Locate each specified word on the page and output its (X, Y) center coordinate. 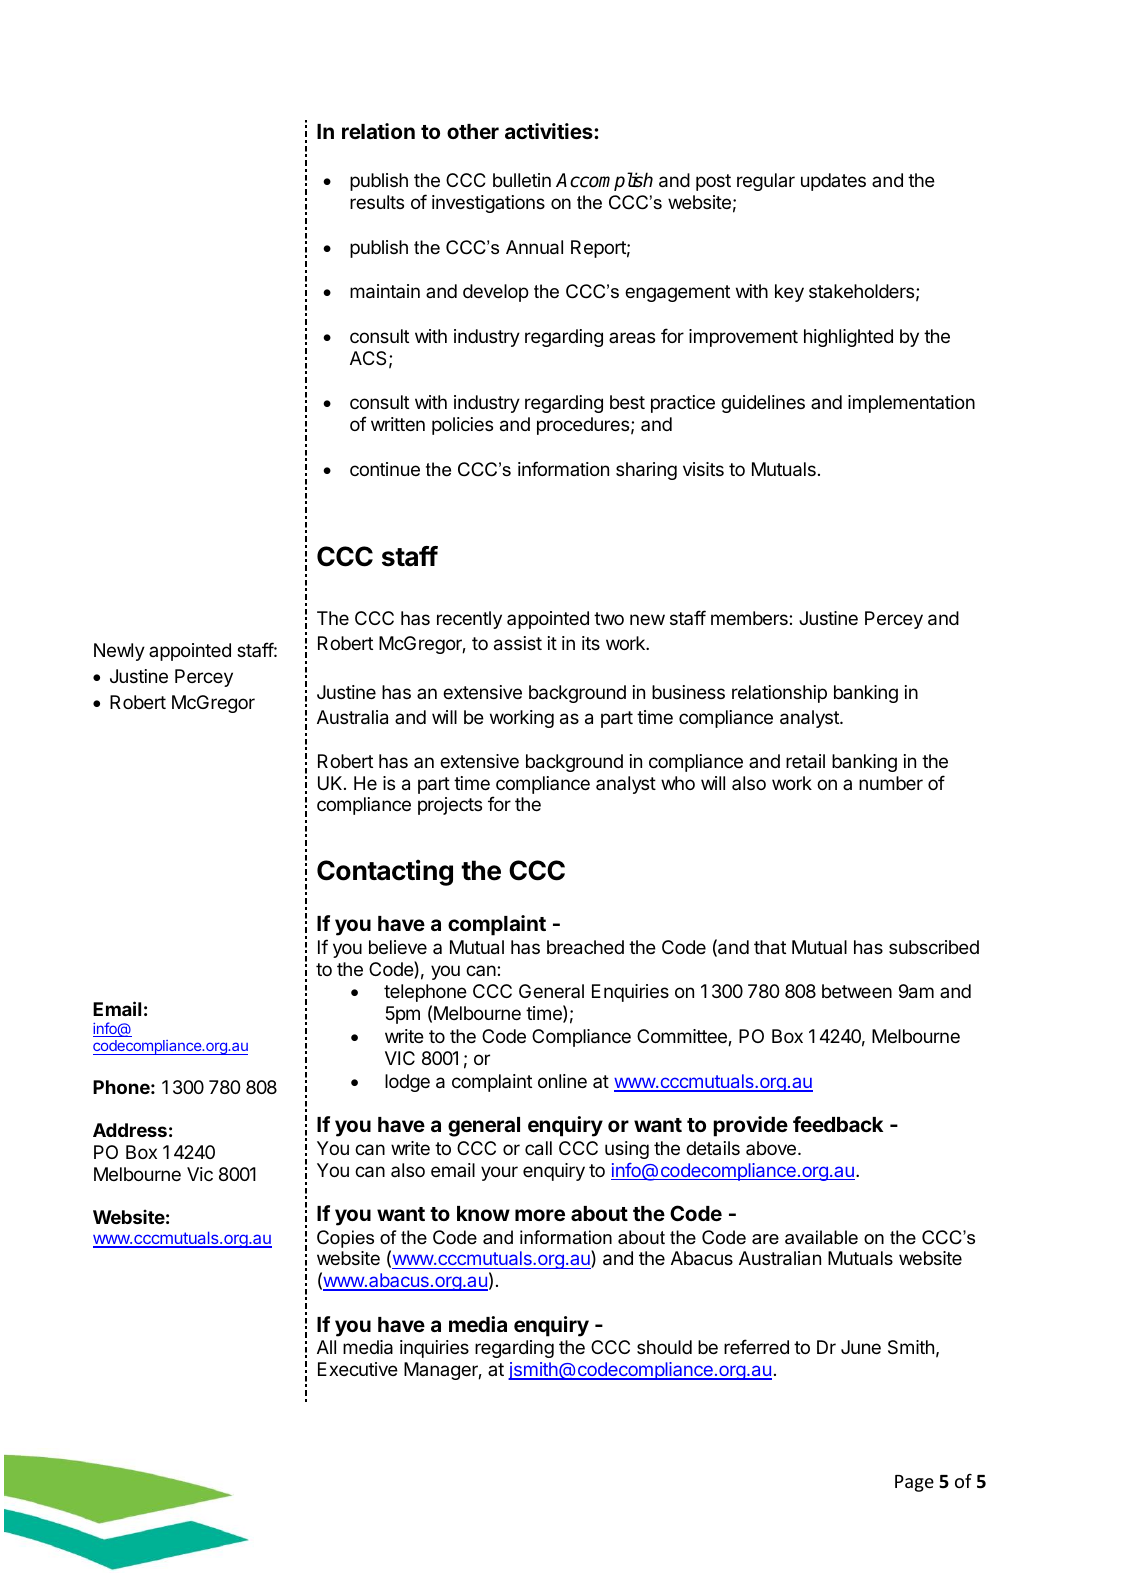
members (749, 618)
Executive (358, 1369)
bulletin (522, 180)
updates (833, 182)
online (562, 1081)
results (377, 202)
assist (518, 643)
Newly (119, 652)
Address (130, 1130)
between (857, 991)
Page (914, 1483)
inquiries (434, 1349)
